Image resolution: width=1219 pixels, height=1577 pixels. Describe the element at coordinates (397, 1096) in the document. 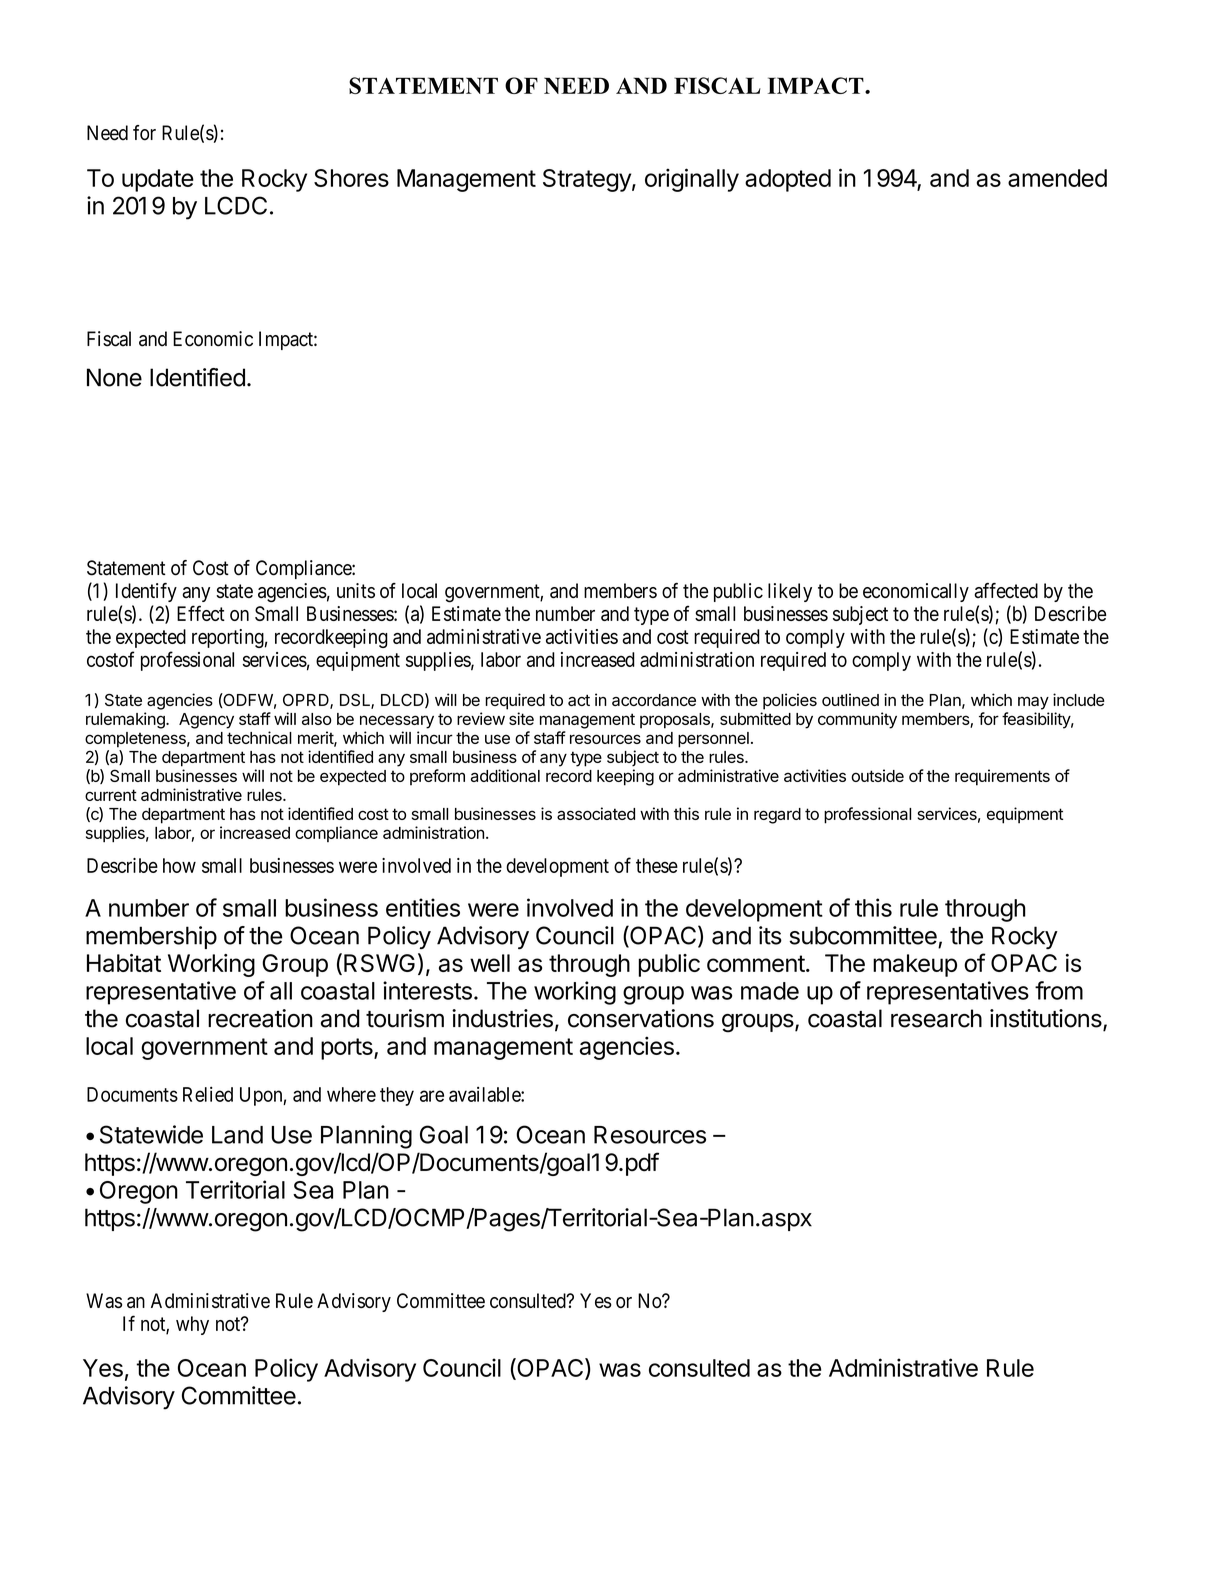

I see `they` at that location.
